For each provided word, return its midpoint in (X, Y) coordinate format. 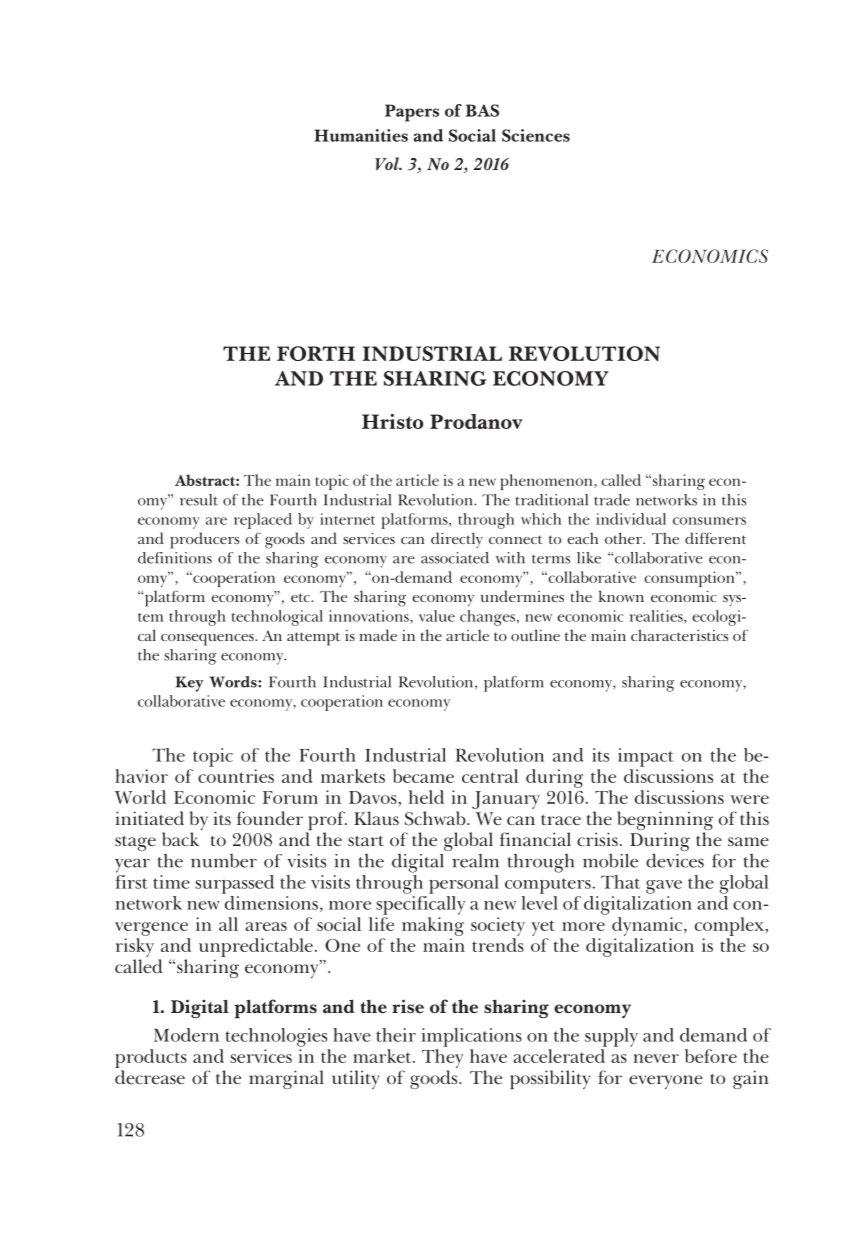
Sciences (536, 135)
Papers (412, 113)
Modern (186, 1035)
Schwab (436, 818)
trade (612, 500)
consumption (690, 579)
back (180, 839)
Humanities (361, 135)
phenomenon (547, 482)
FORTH (316, 353)
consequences (208, 640)
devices (675, 860)
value (437, 616)
